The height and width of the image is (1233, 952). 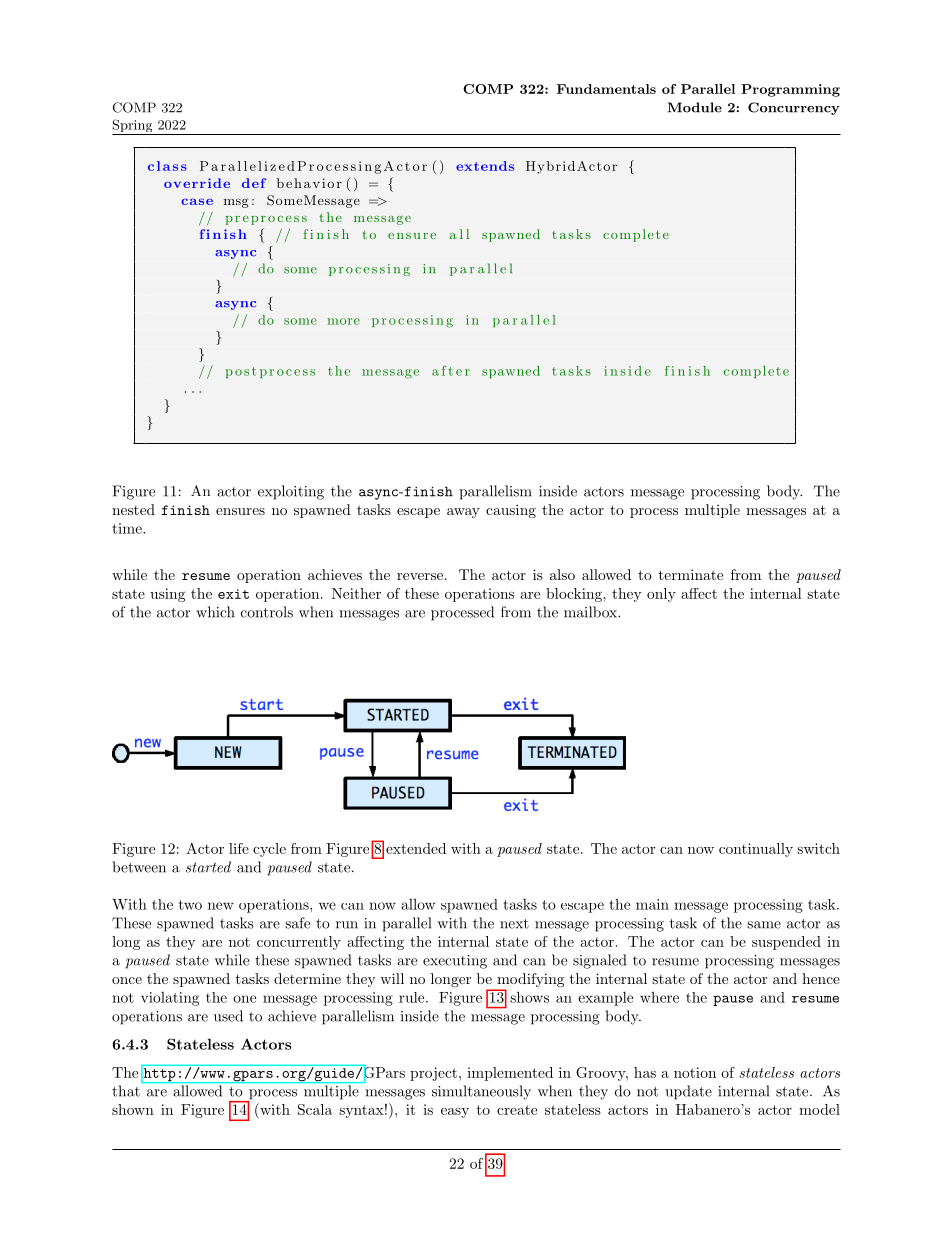 What do you see at coordinates (416, 848) in the image?
I see `extended` at bounding box center [416, 848].
